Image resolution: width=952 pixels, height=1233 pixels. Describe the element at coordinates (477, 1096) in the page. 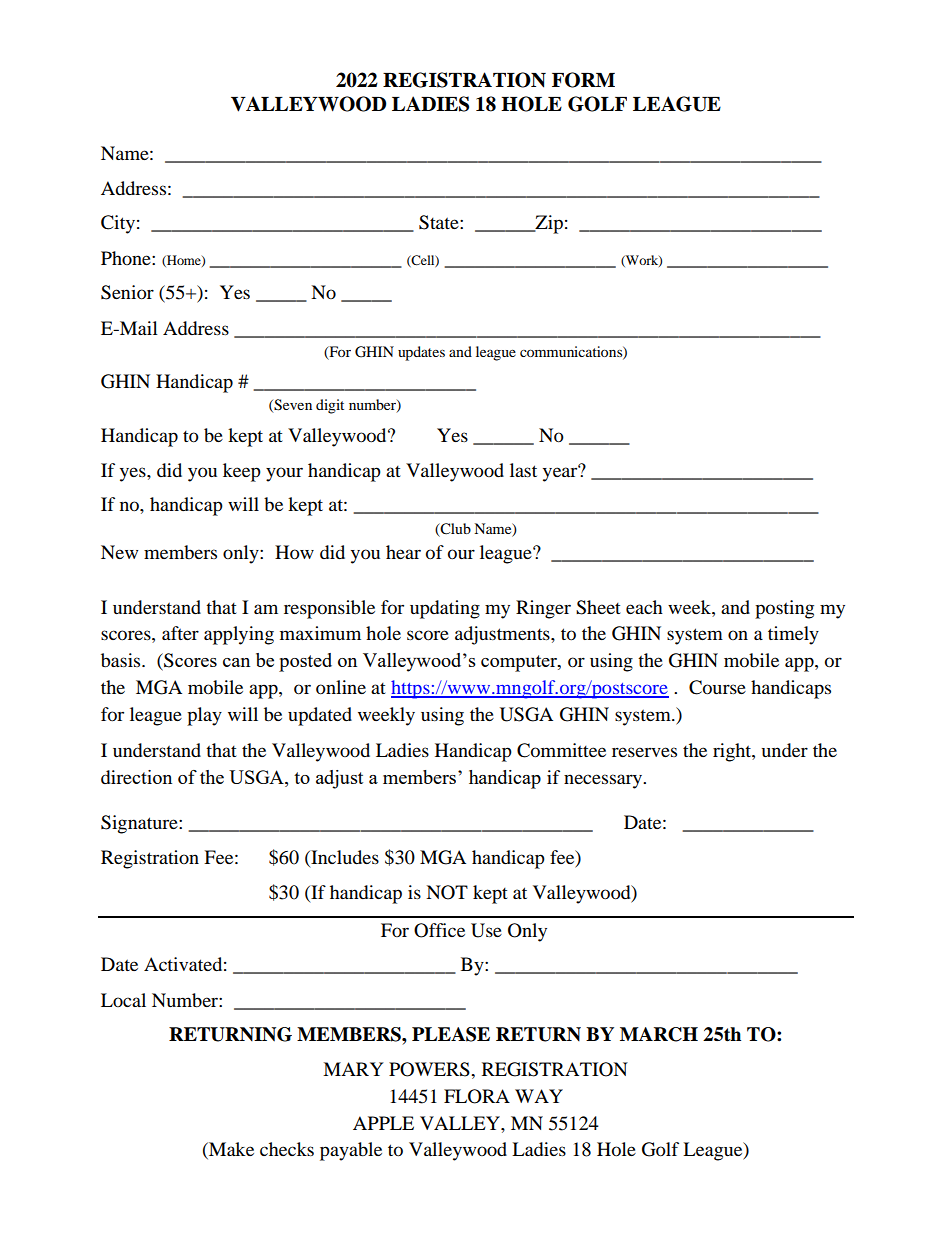

I see `FLORA` at that location.
